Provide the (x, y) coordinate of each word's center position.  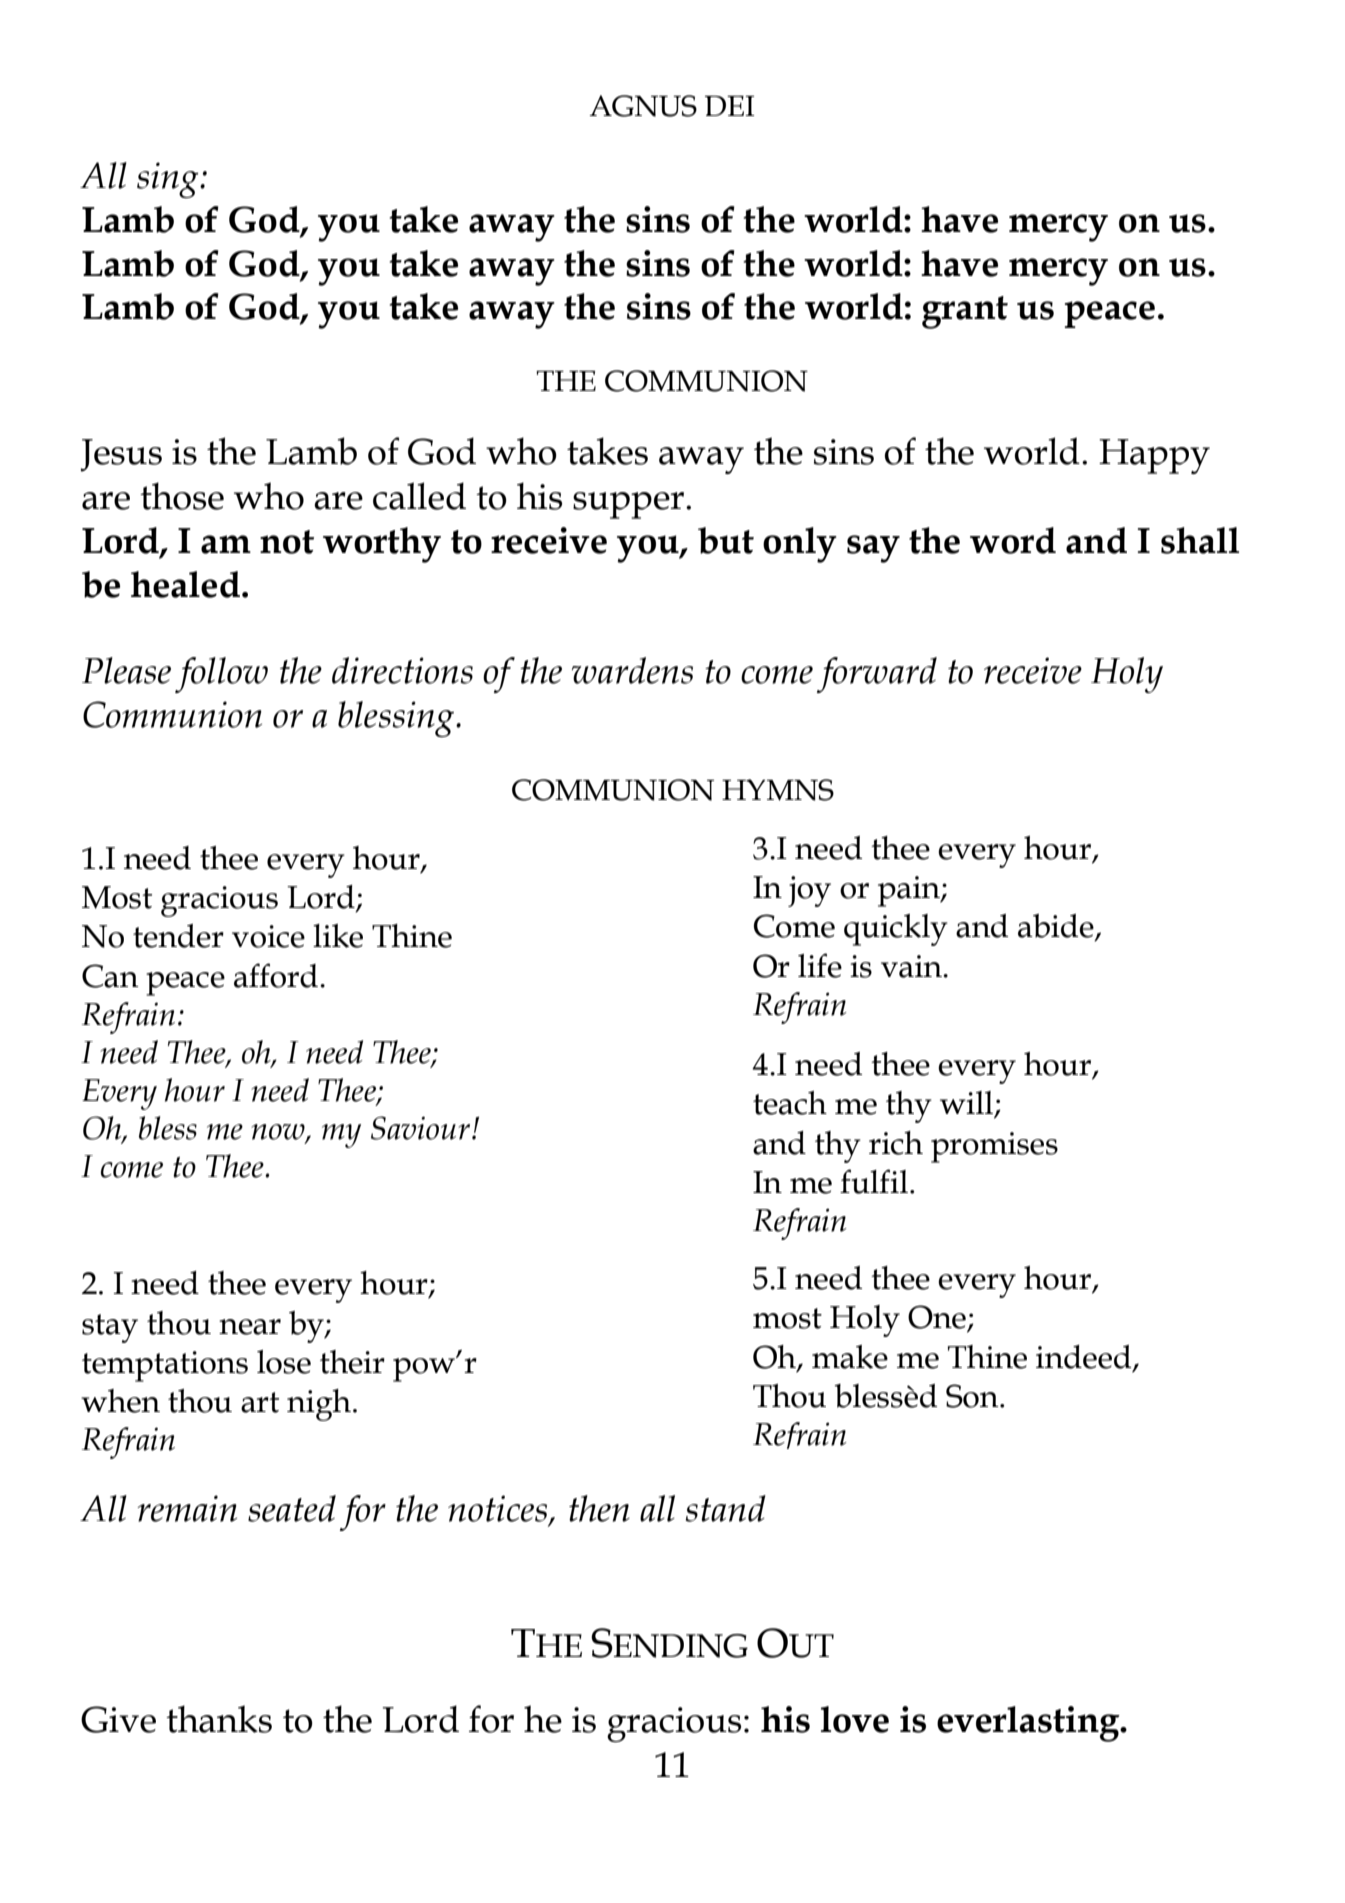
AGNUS (643, 106)
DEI (729, 106)
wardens (632, 670)
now (279, 1133)
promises (994, 1147)
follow (221, 675)
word (1013, 540)
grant (965, 312)
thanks (219, 1719)
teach (790, 1103)
